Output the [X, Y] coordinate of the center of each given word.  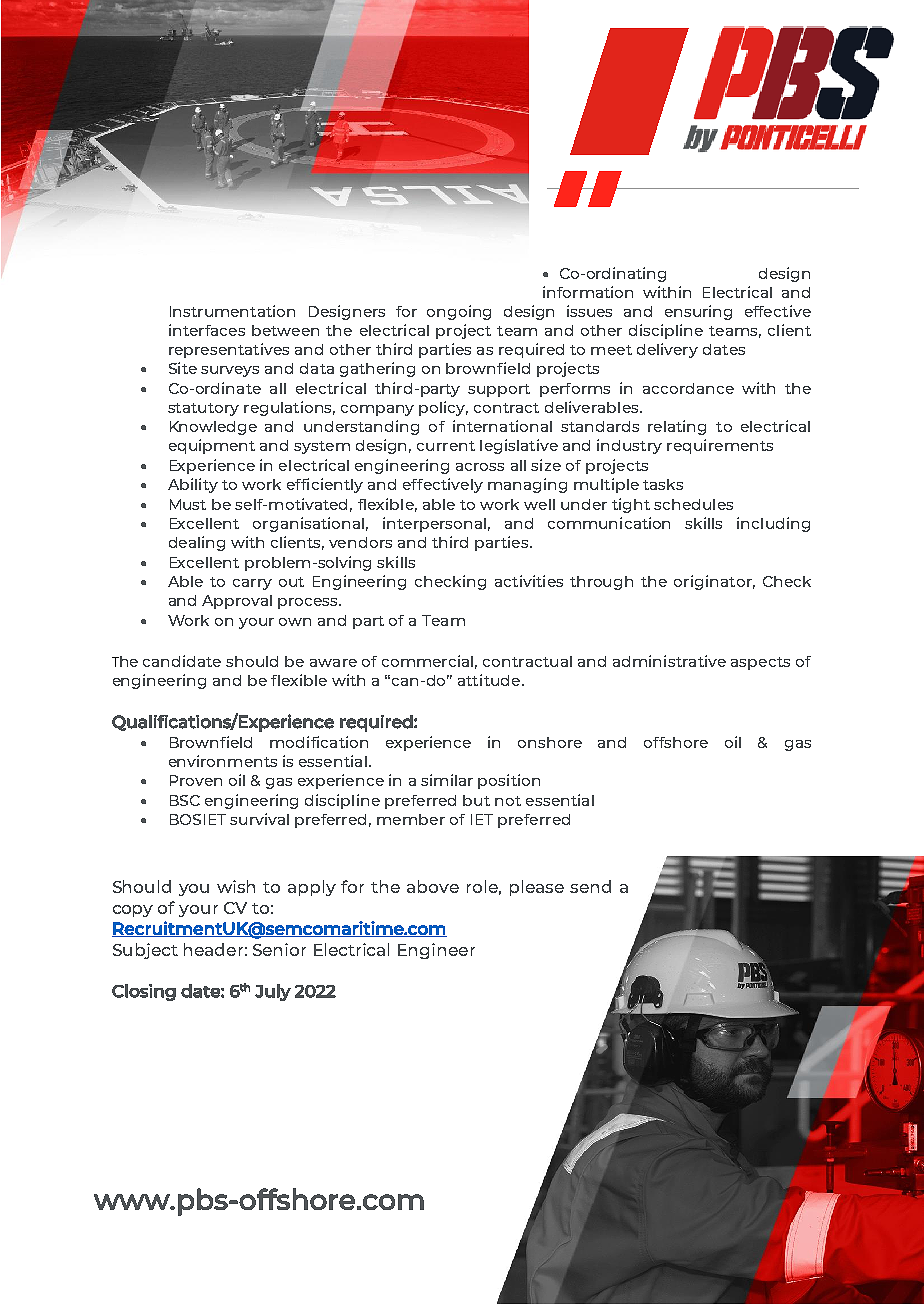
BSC [185, 800]
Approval [237, 602]
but [476, 800]
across [480, 467]
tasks [663, 484]
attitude [490, 680]
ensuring [698, 312]
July [273, 992]
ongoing [459, 312]
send [590, 886]
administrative [669, 661]
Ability [193, 485]
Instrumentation [232, 311]
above [433, 886]
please [537, 888]
